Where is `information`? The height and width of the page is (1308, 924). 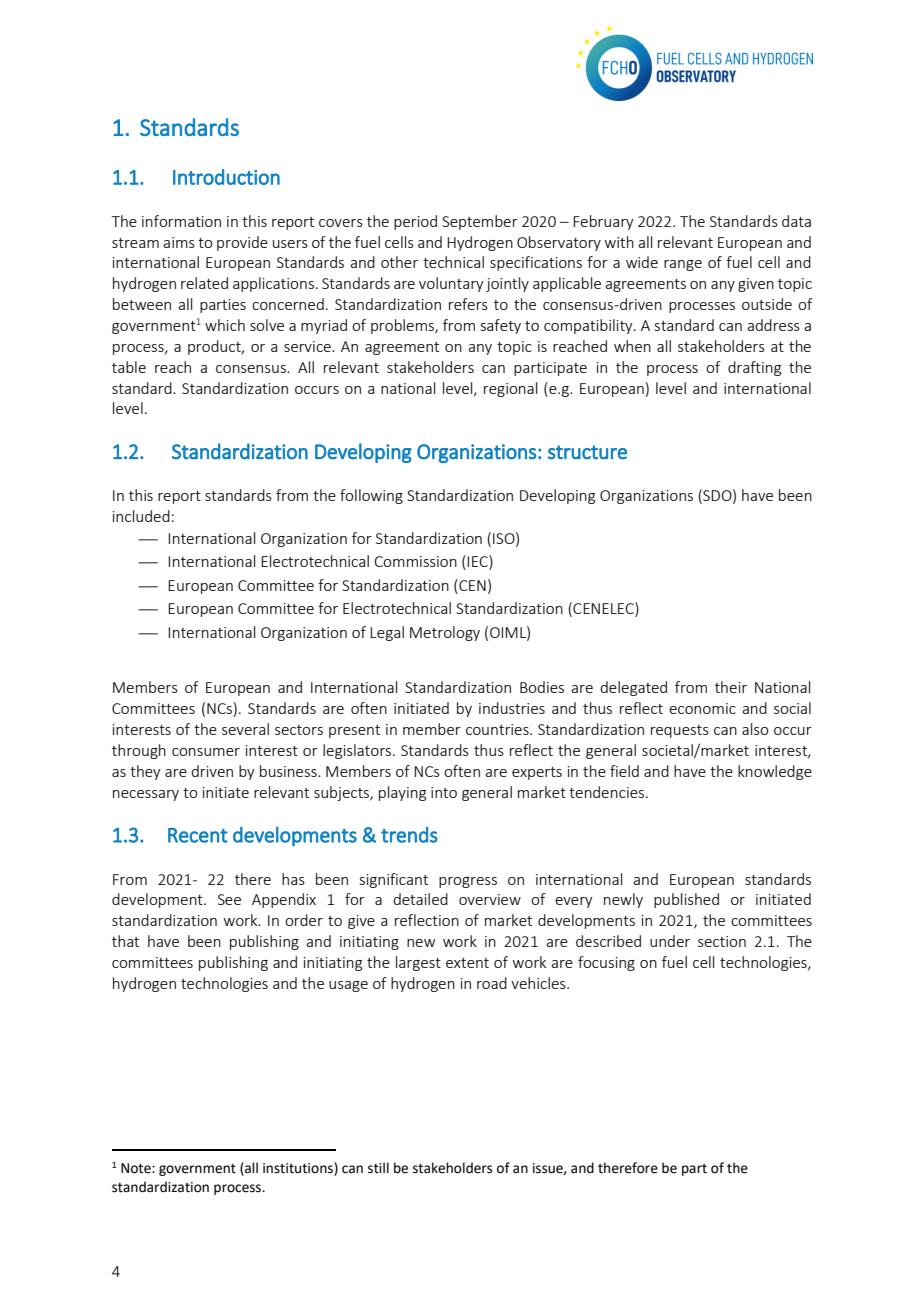 information is located at coordinates (181, 221).
